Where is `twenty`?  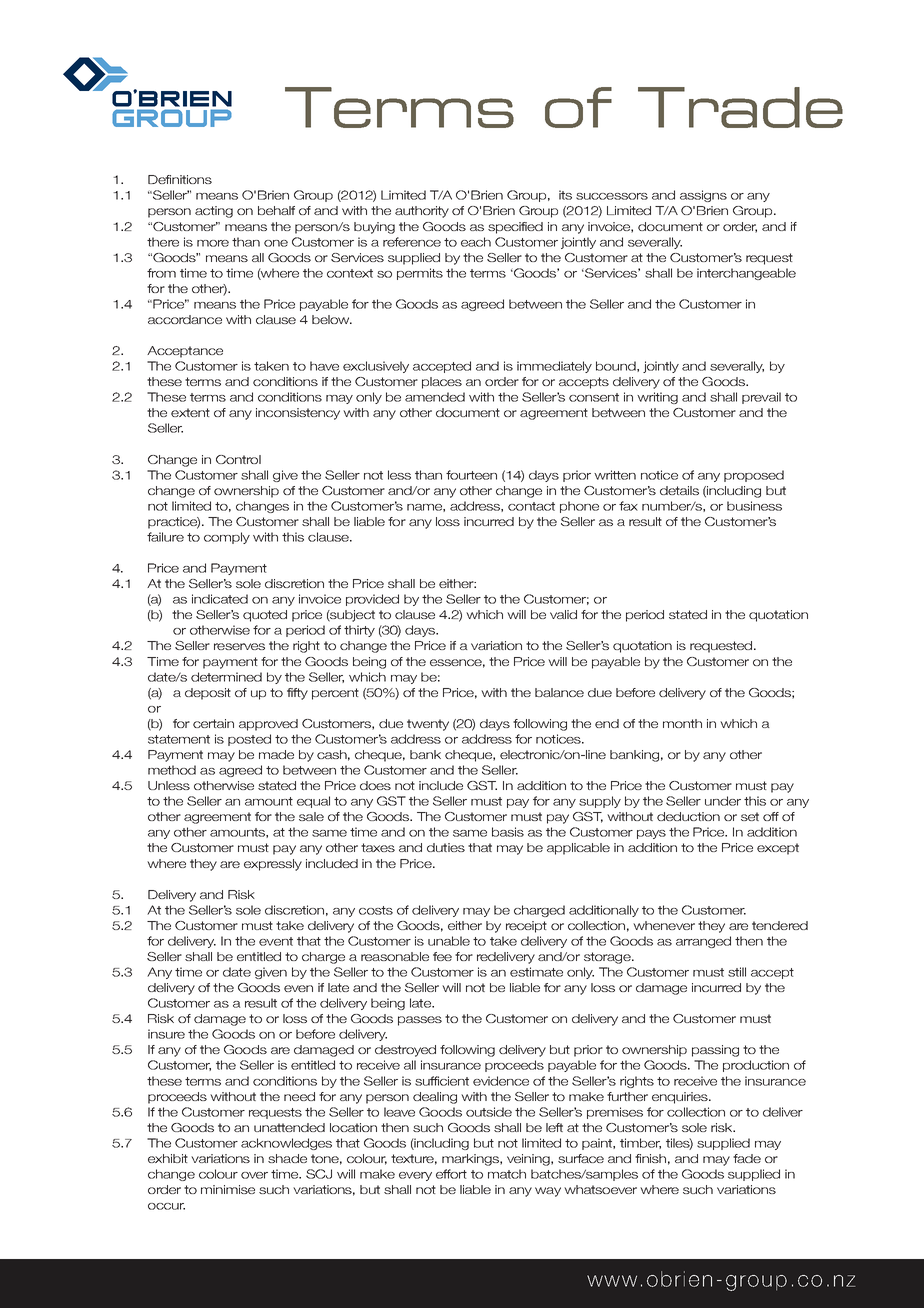 twenty is located at coordinates (428, 725).
